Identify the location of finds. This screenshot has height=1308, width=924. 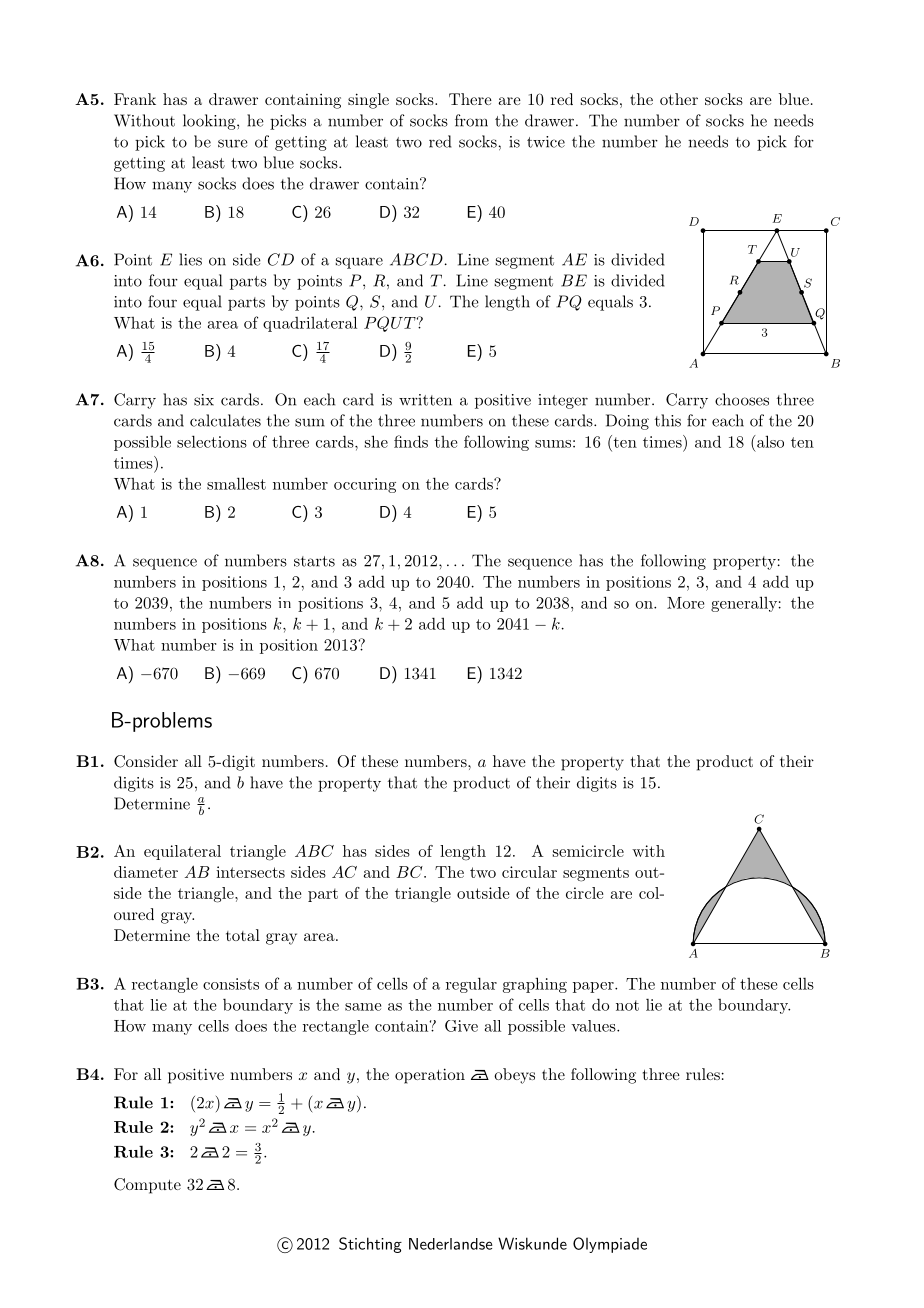
(411, 441).
